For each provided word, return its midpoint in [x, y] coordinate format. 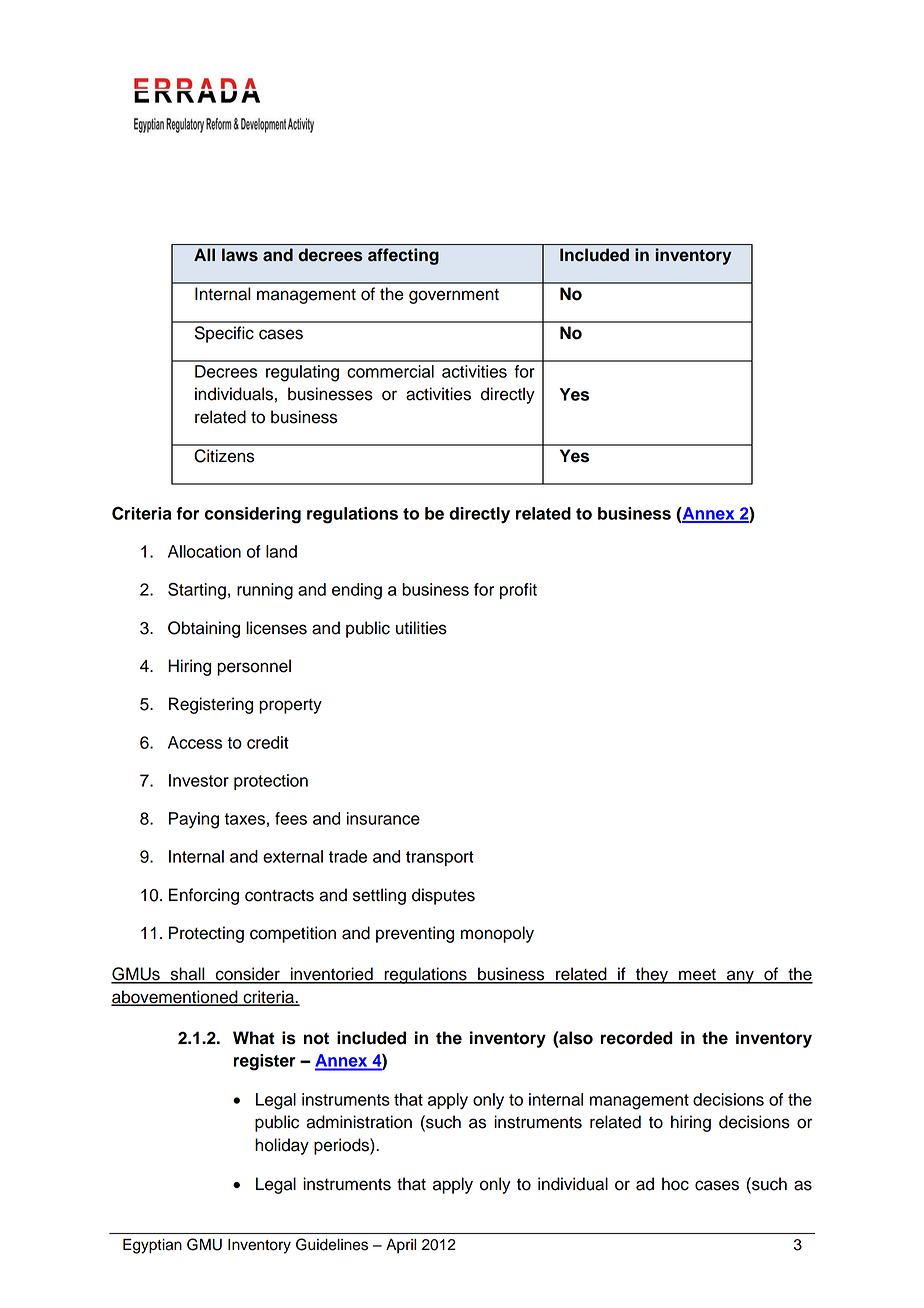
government [454, 296]
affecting [403, 256]
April [401, 1246]
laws [240, 255]
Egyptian [152, 1246]
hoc [675, 1184]
